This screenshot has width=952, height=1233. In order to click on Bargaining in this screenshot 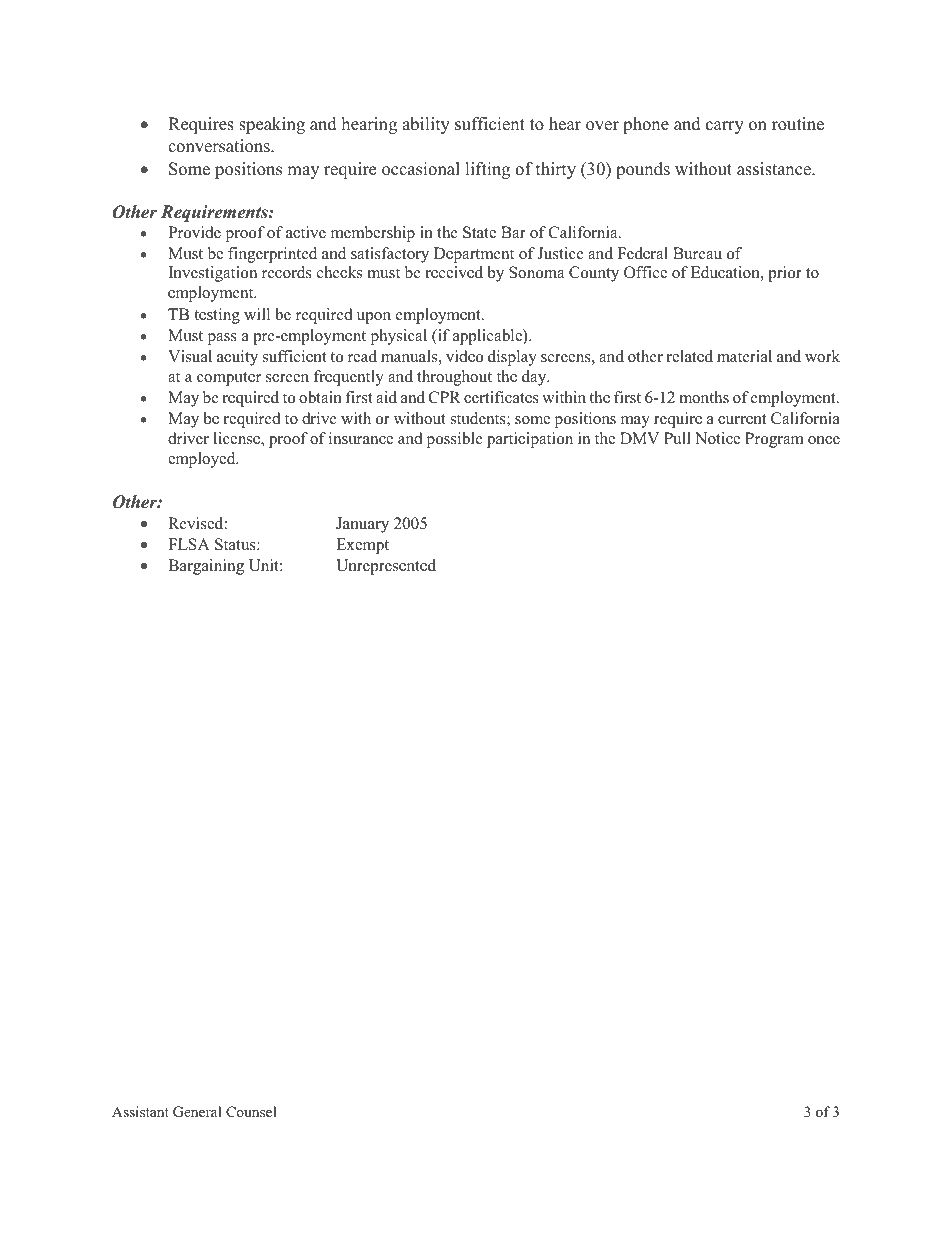, I will do `click(206, 567)`.
